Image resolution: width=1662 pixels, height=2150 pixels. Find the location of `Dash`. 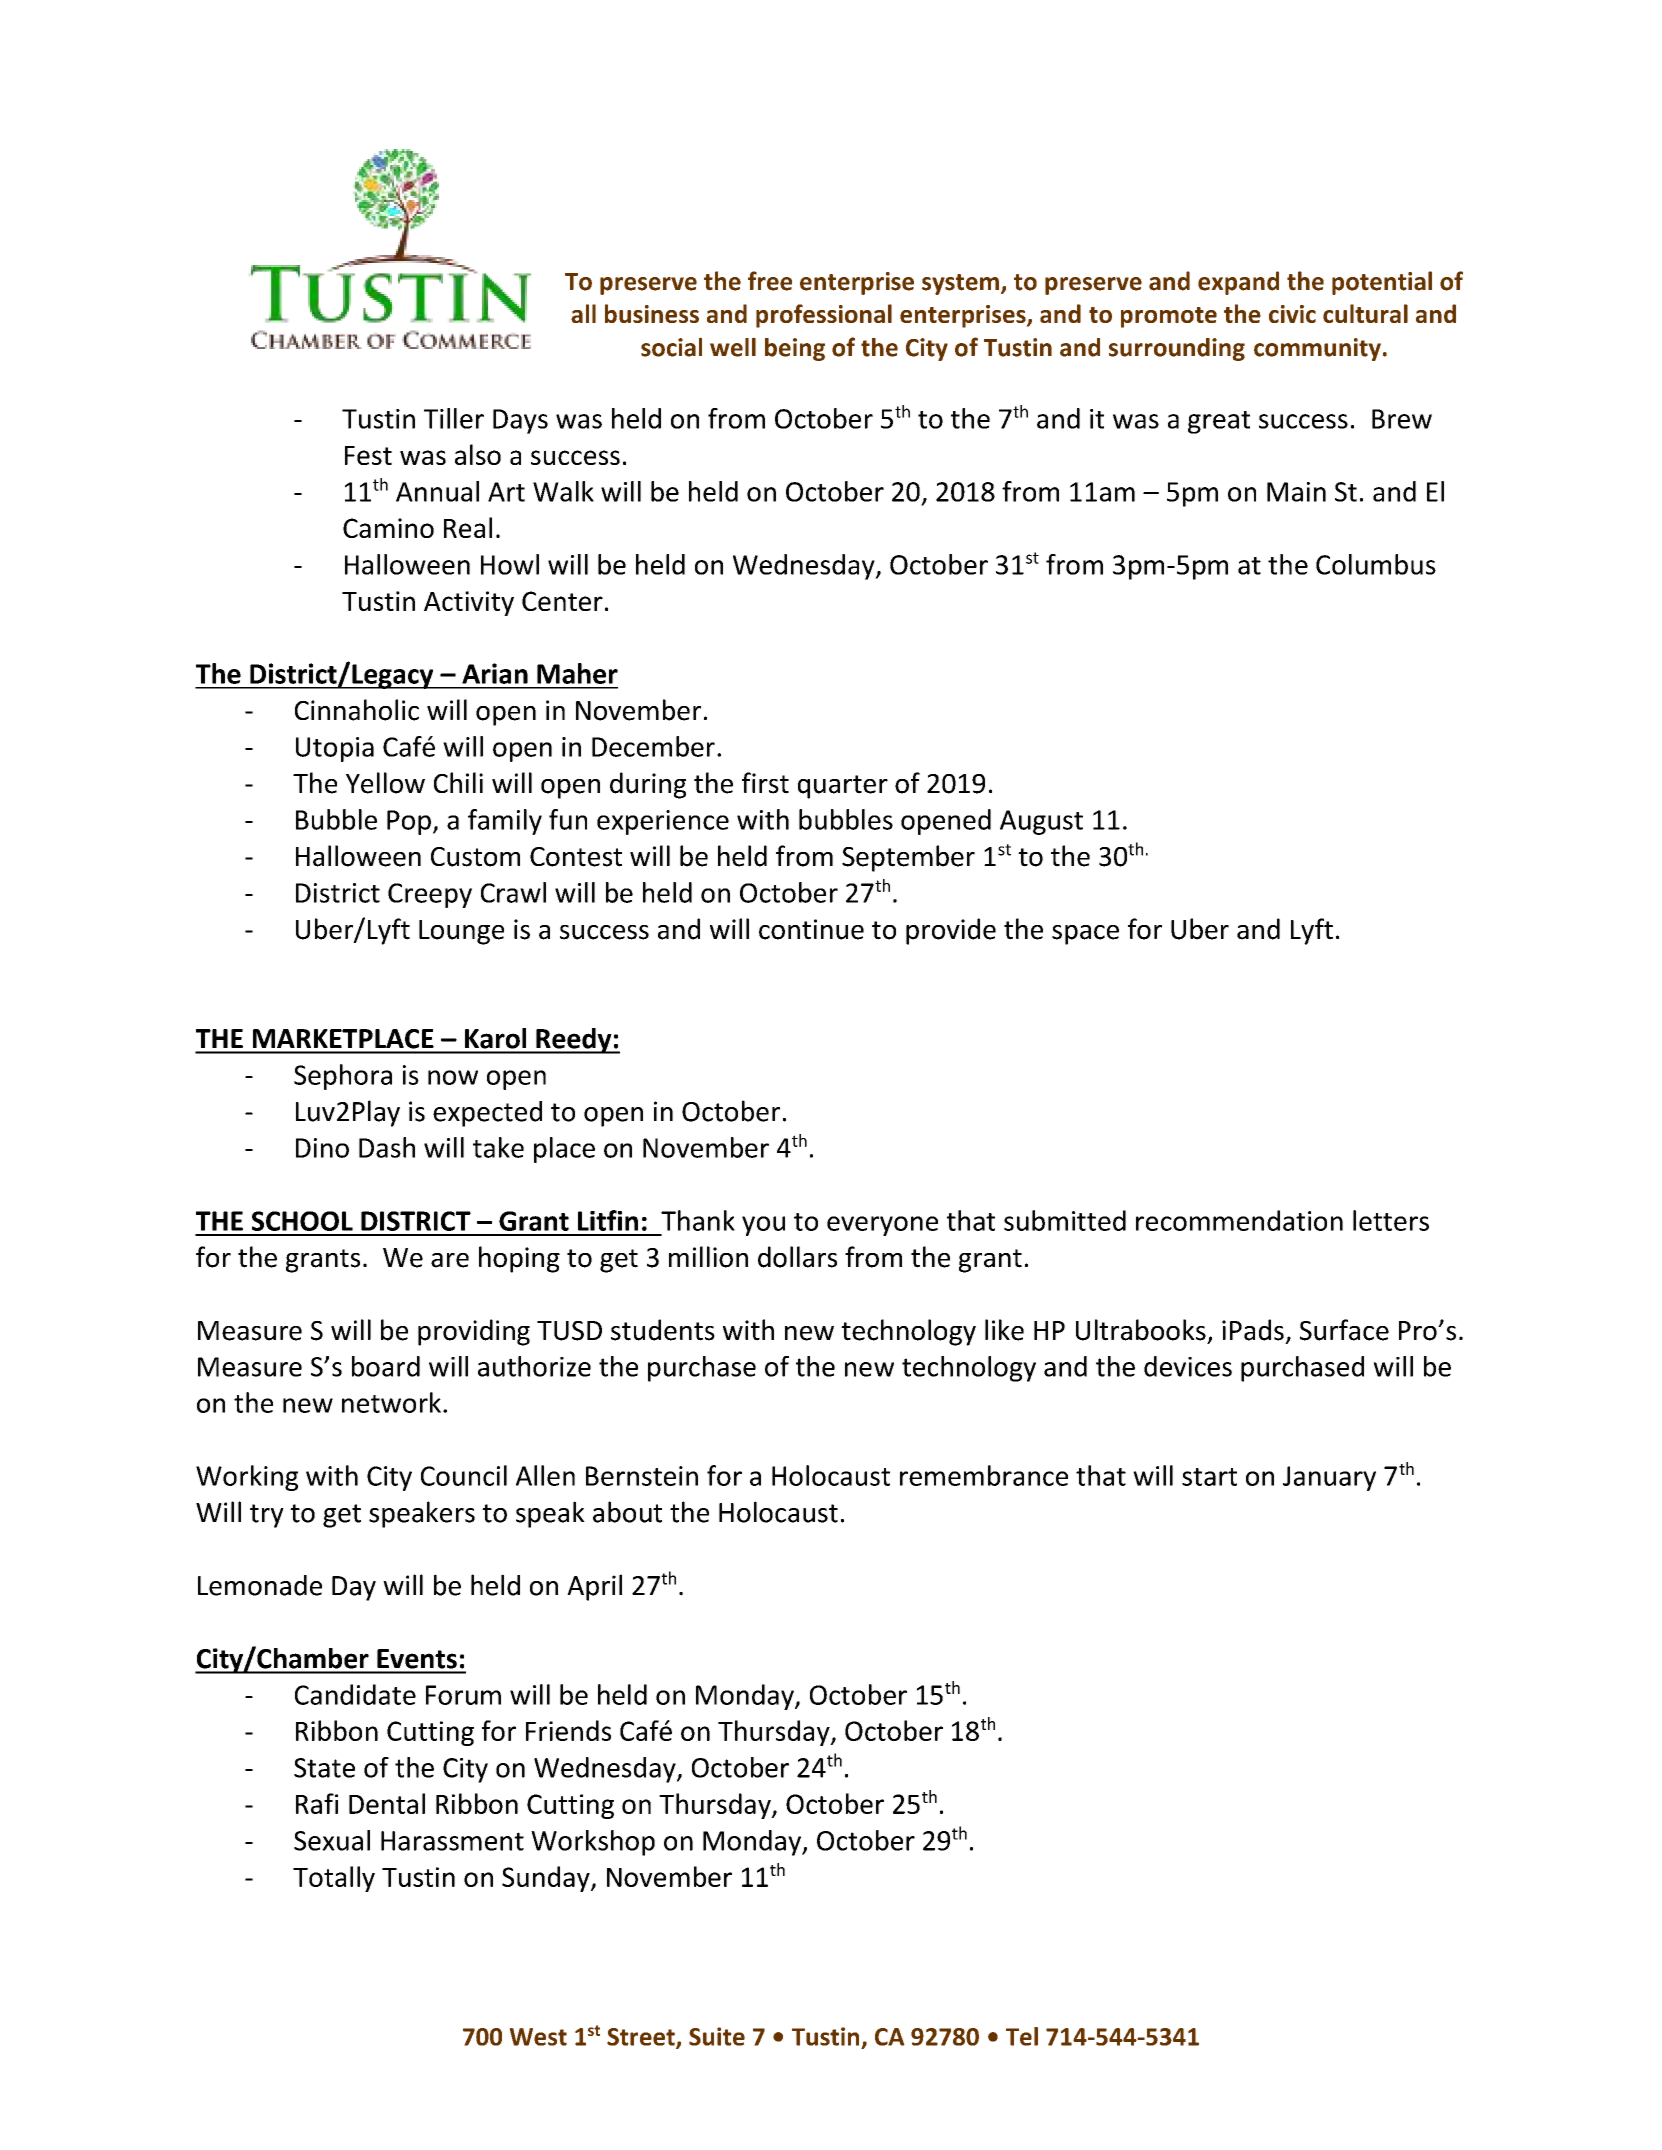

Dash is located at coordinates (387, 1147).
